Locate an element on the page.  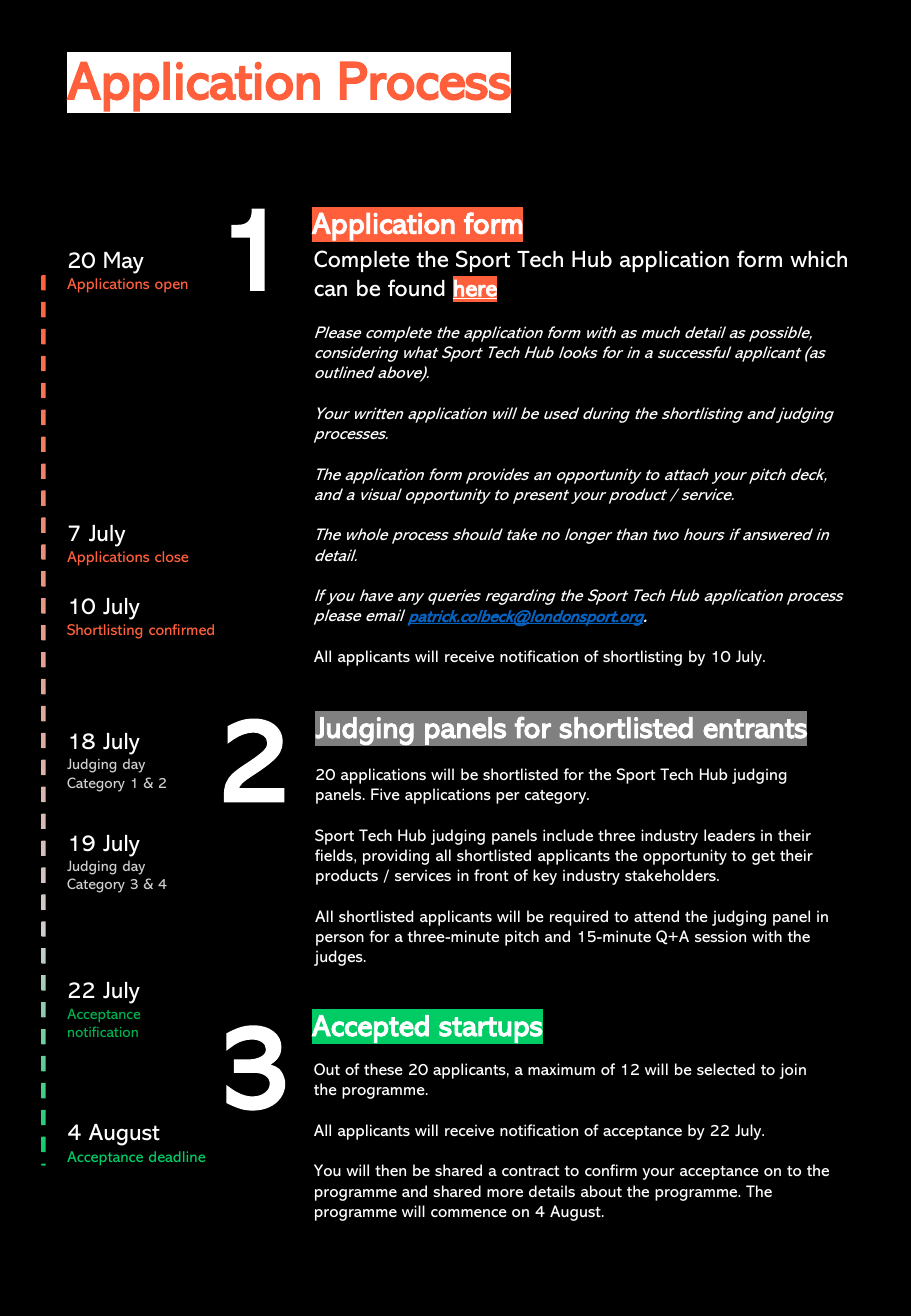
Five is located at coordinates (385, 794).
